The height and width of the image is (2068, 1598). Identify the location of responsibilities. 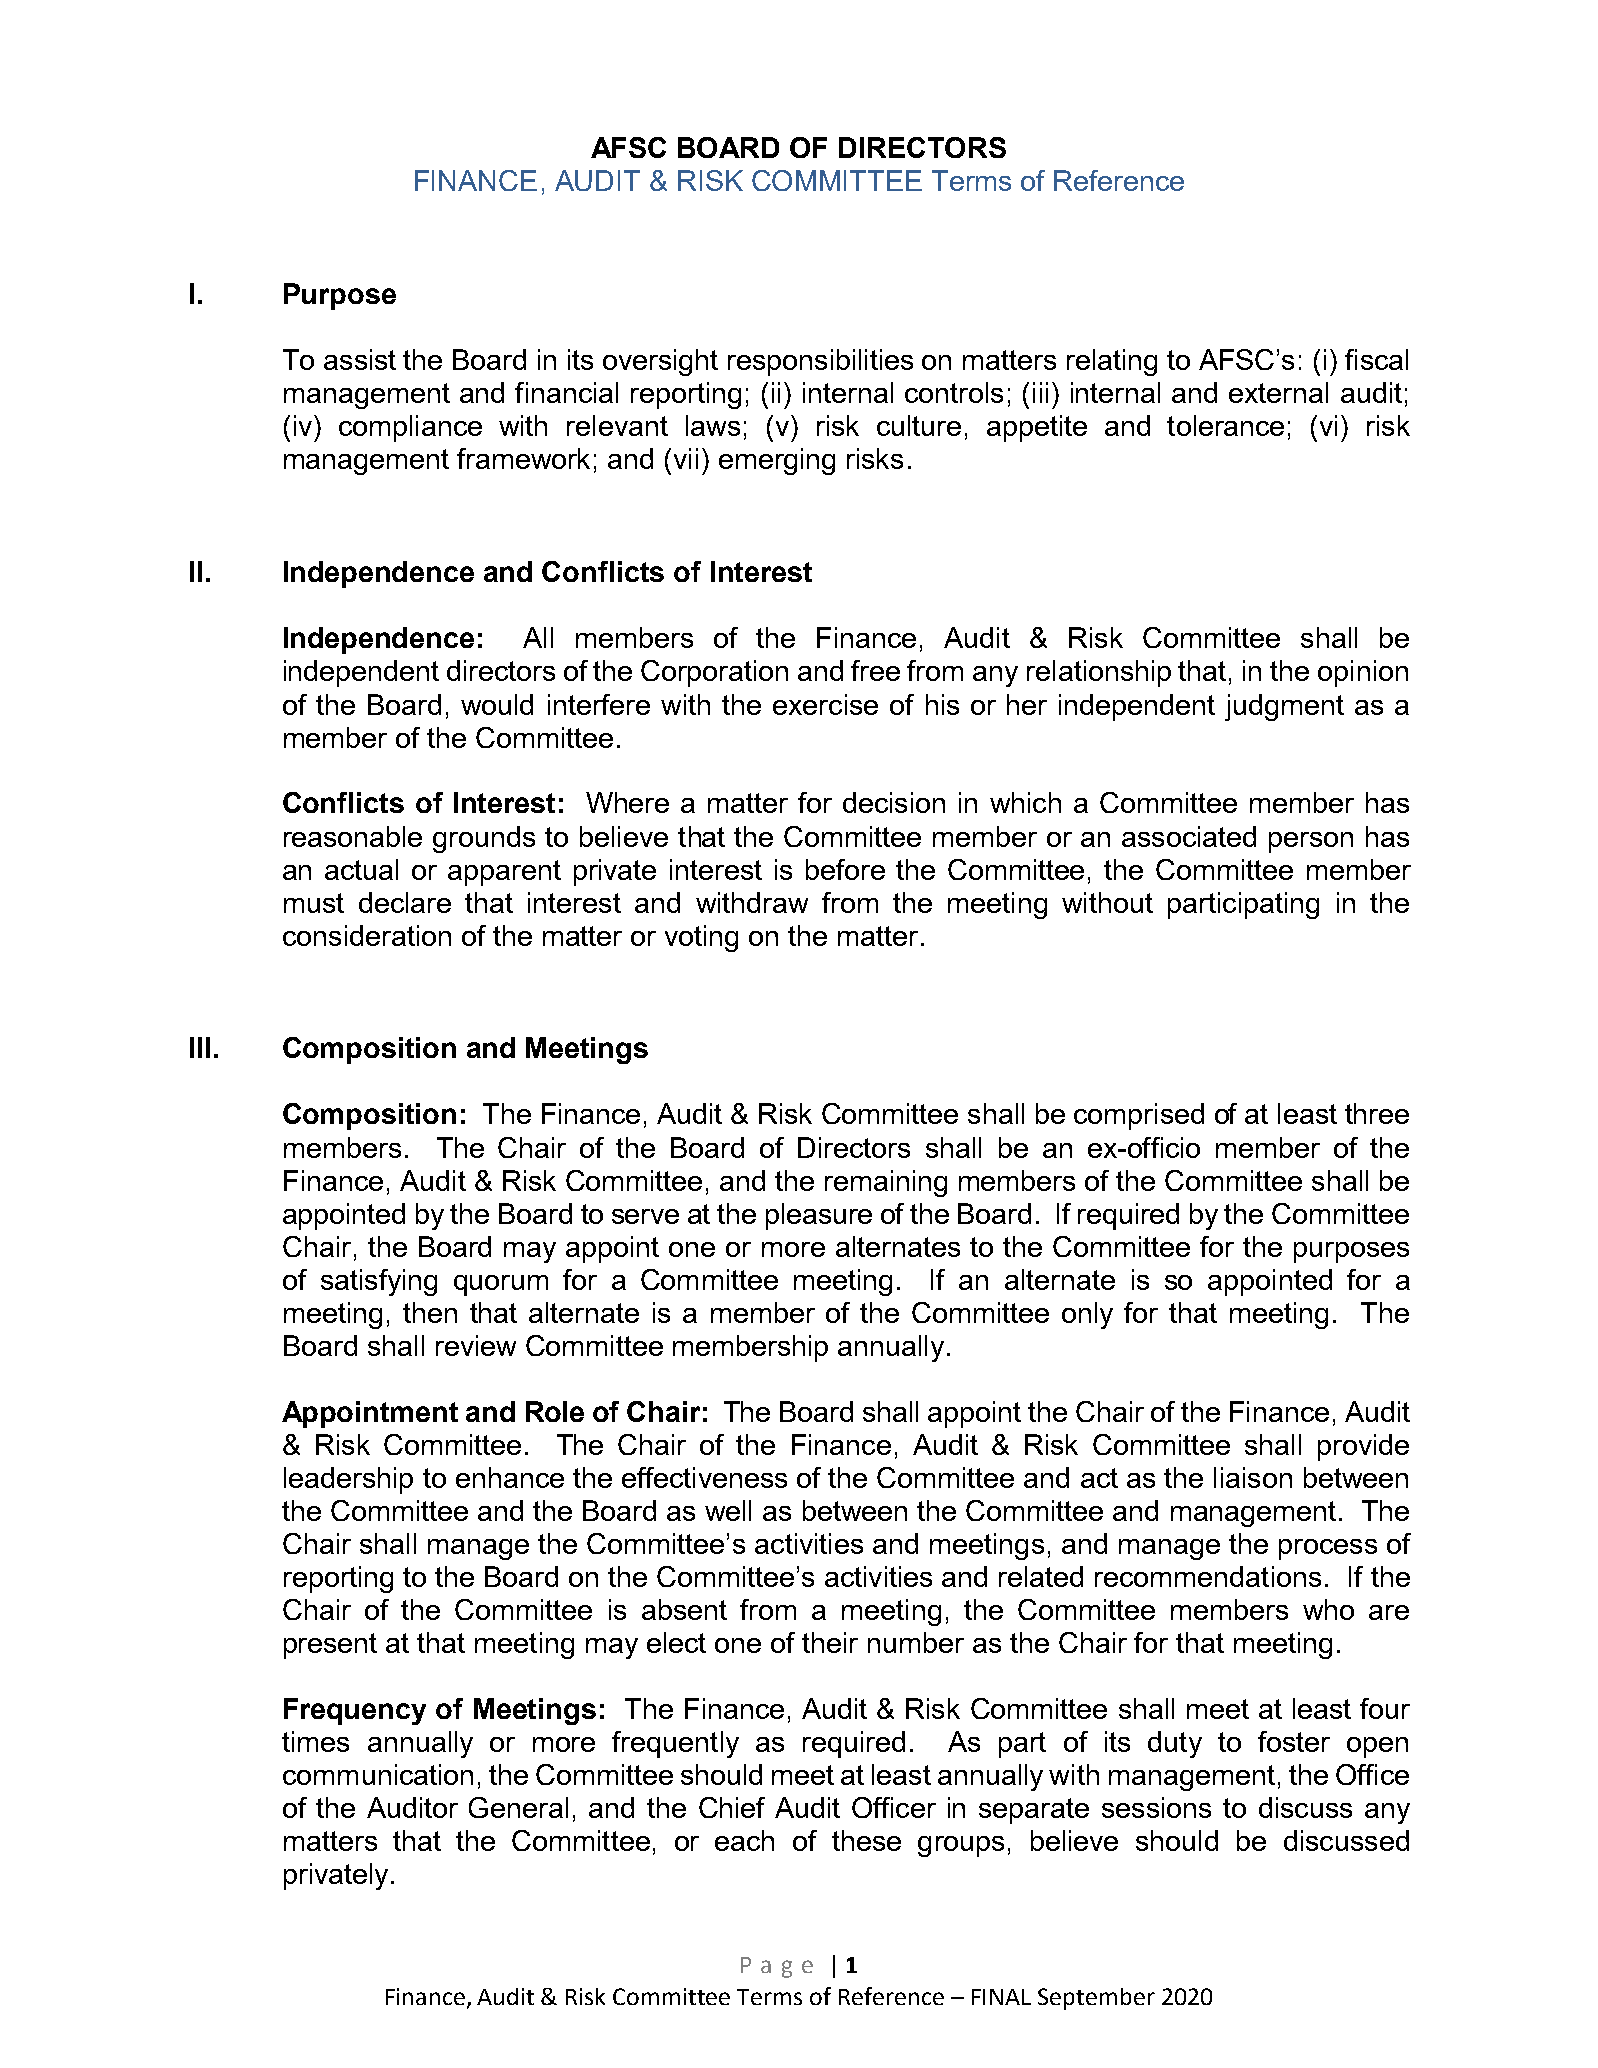
(820, 362).
